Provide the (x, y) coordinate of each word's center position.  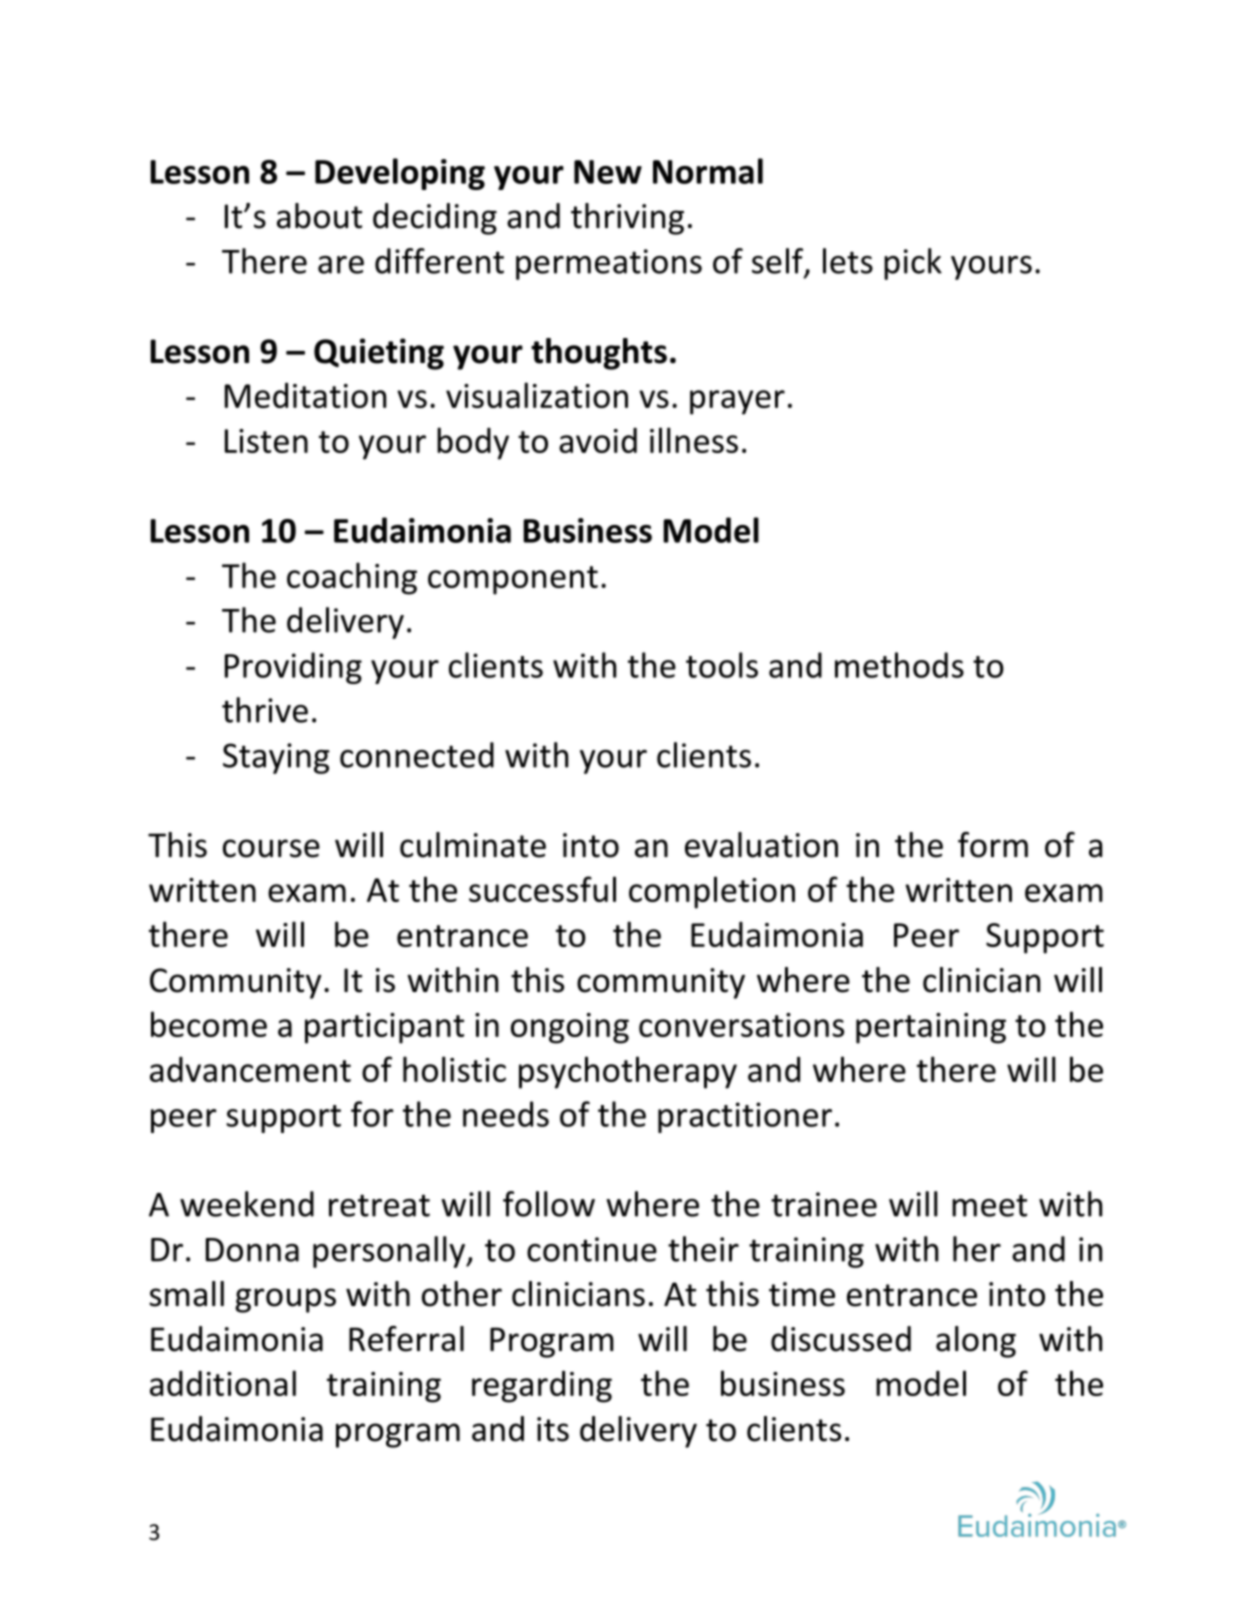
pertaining (931, 1028)
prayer (737, 402)
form (993, 845)
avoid (598, 440)
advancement (250, 1069)
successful (542, 889)
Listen (266, 441)
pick (913, 264)
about (319, 216)
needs (506, 1114)
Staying (276, 758)
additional (223, 1383)
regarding (542, 1387)
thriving (627, 219)
